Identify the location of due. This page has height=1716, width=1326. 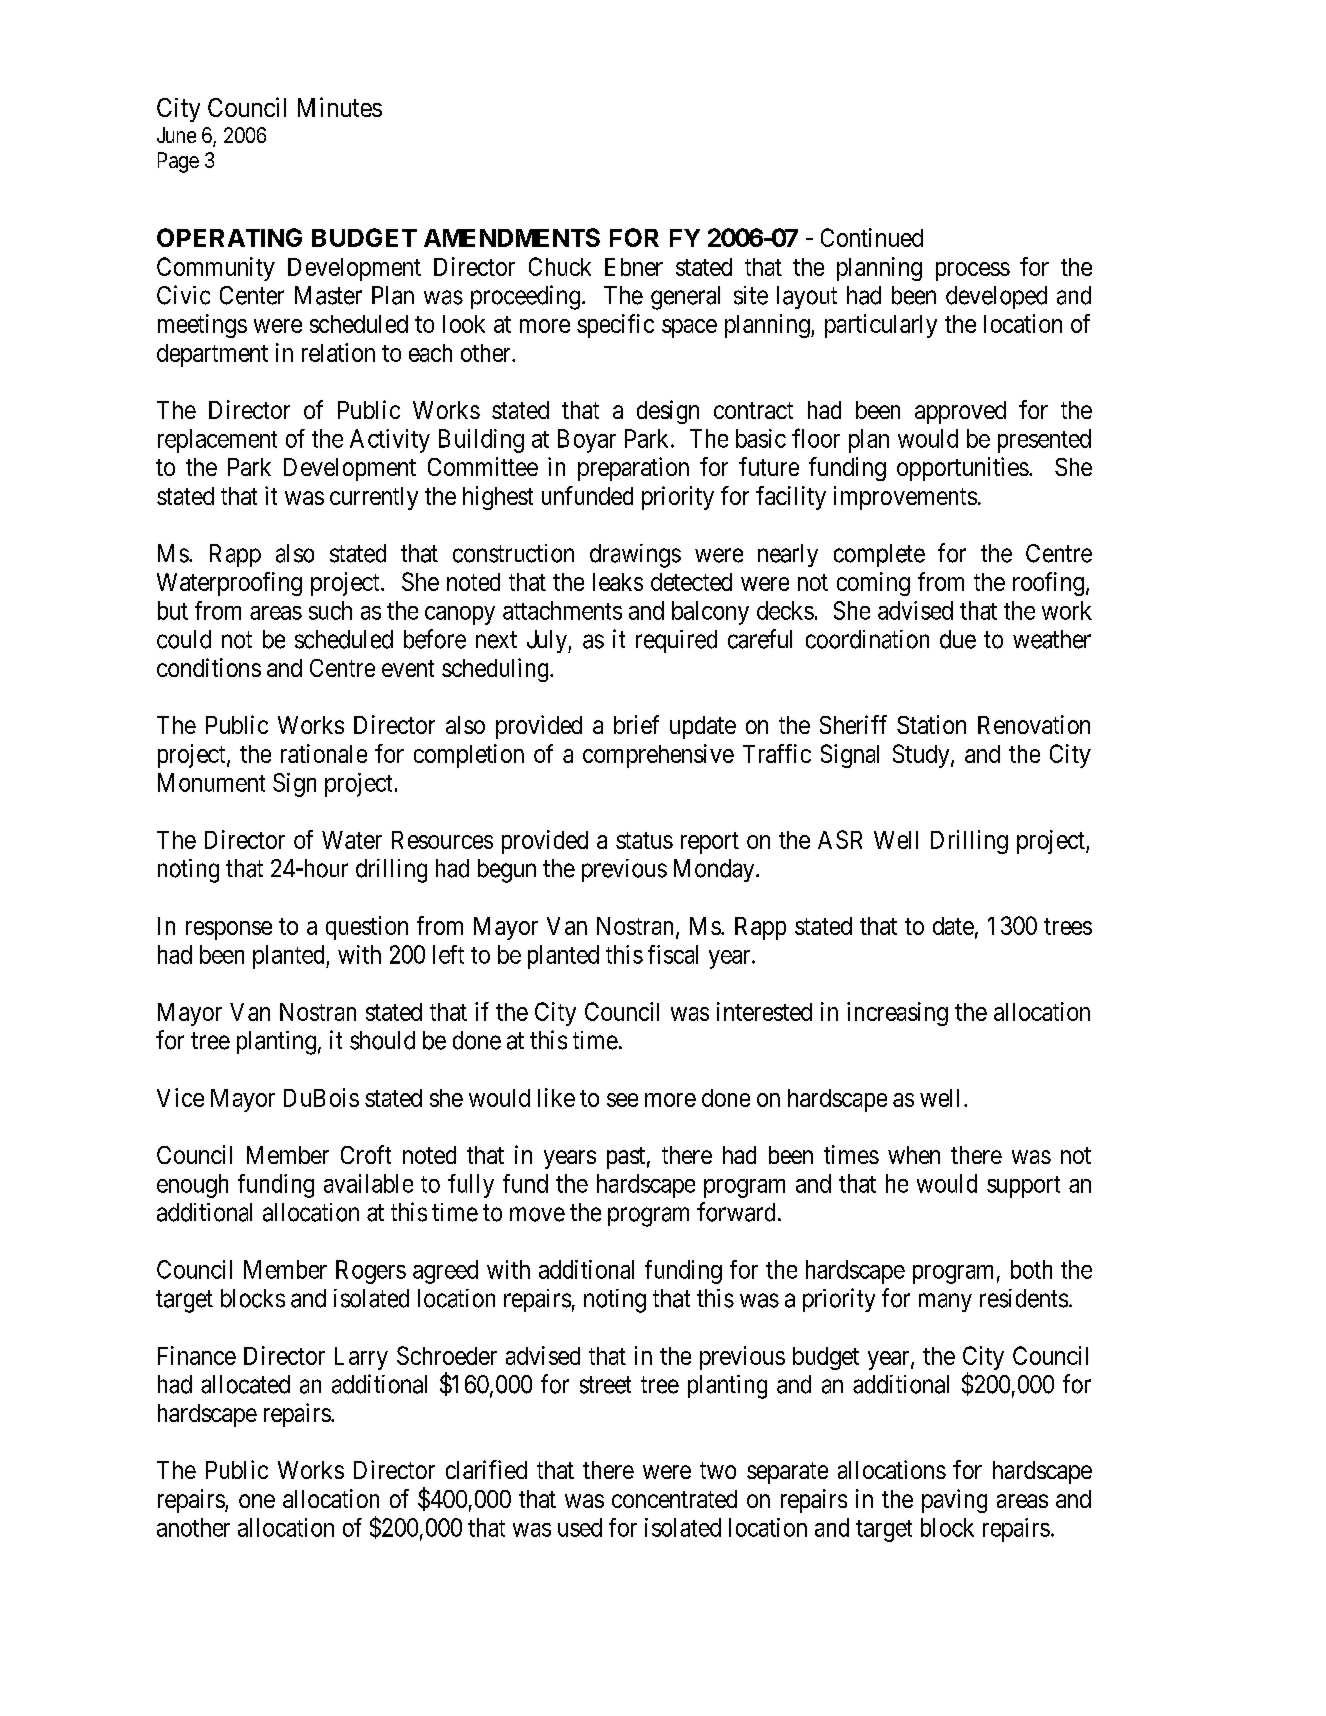
(958, 639).
